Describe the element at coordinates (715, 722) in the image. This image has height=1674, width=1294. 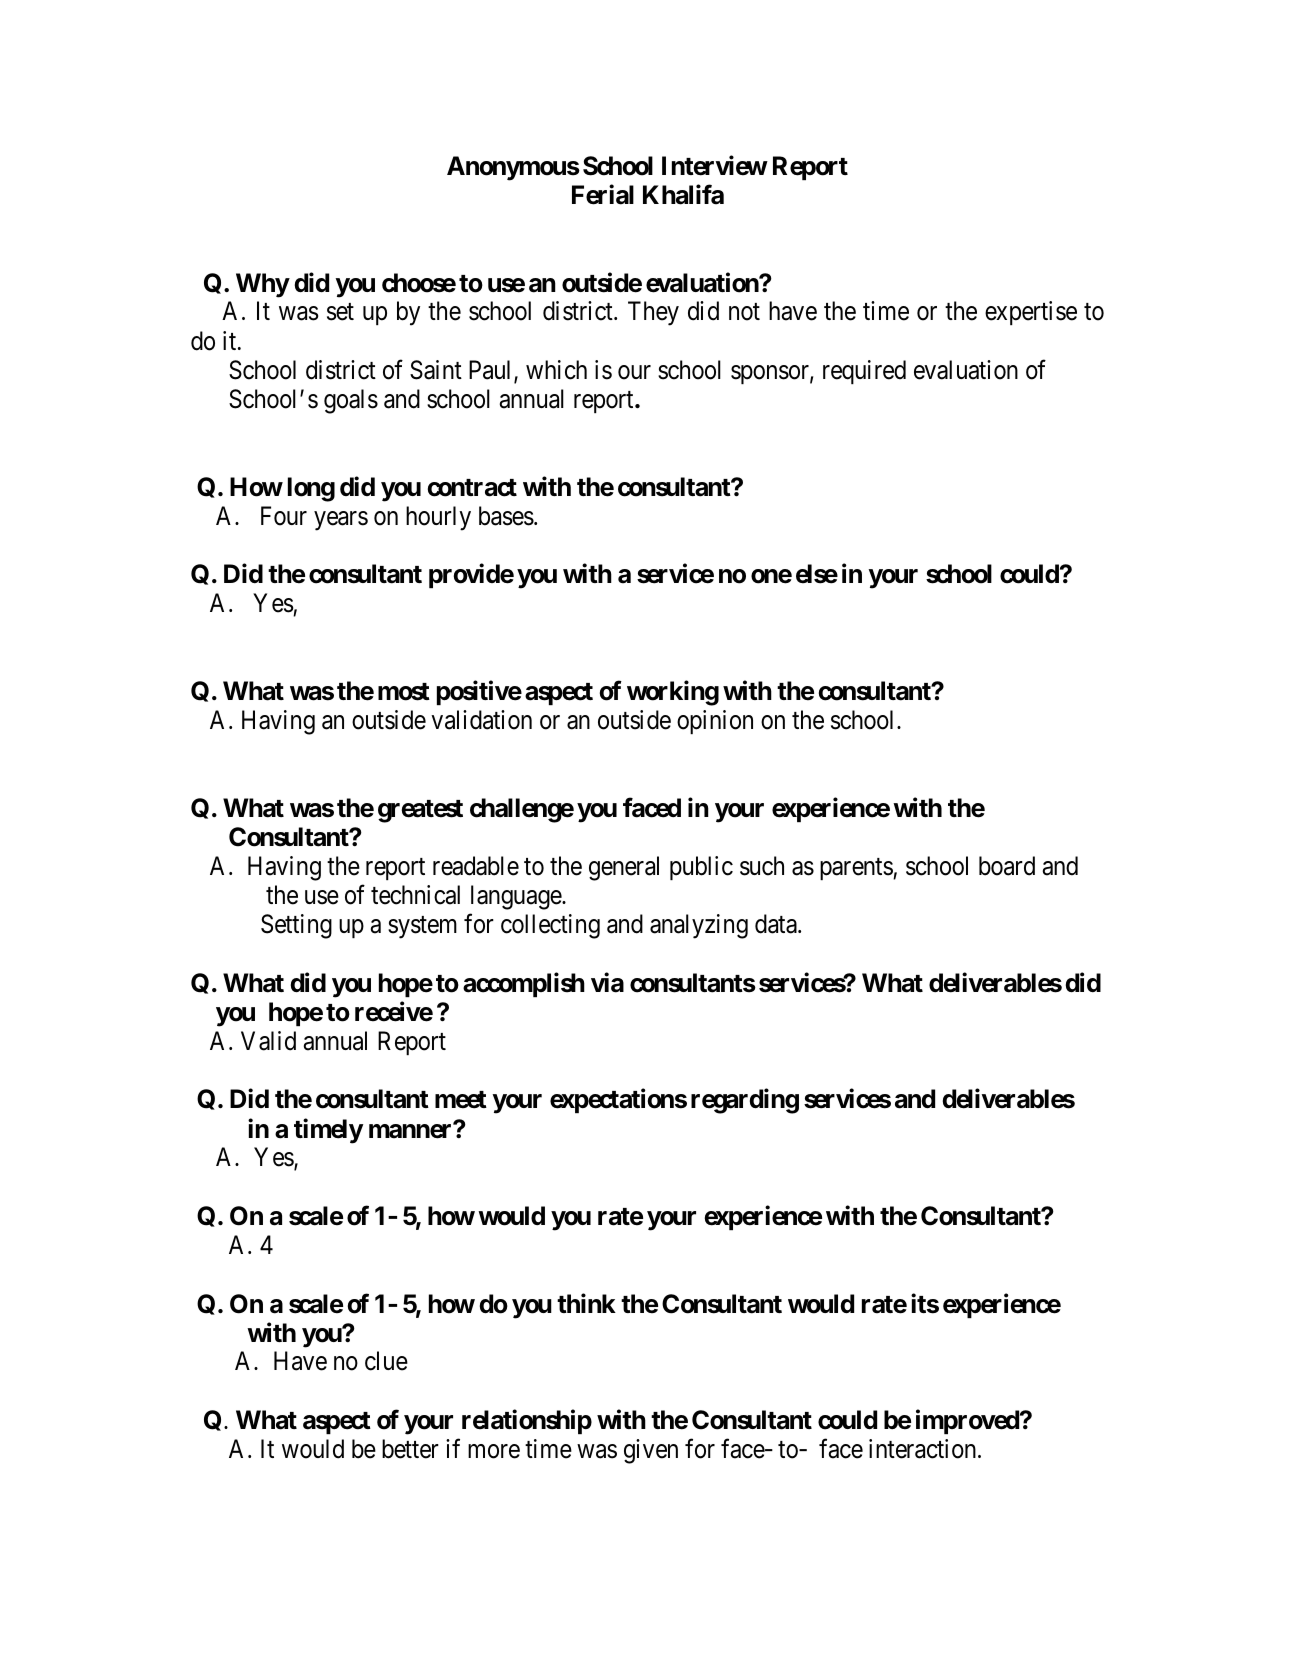
I see `opinion` at that location.
